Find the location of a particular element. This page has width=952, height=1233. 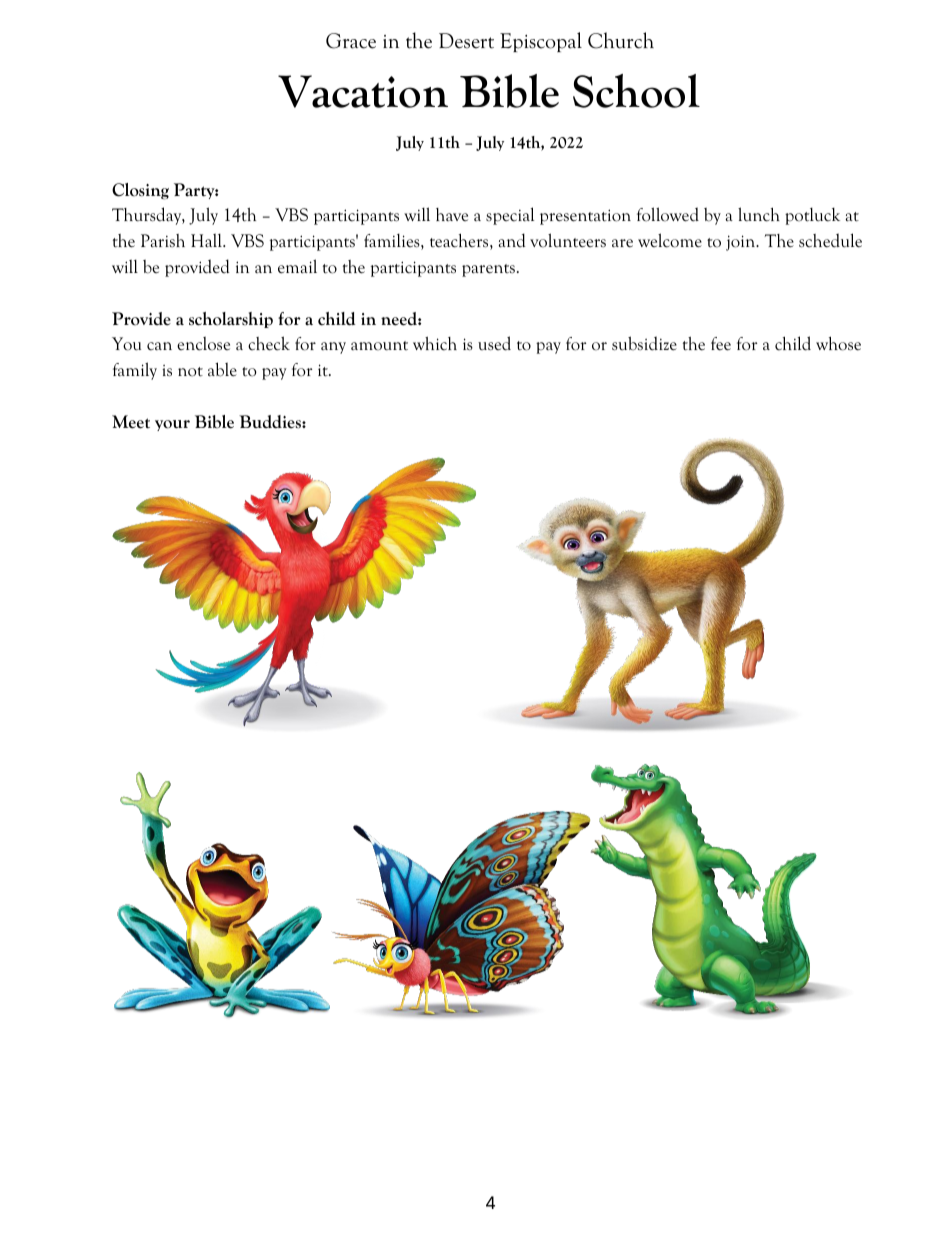

fee is located at coordinates (721, 344).
